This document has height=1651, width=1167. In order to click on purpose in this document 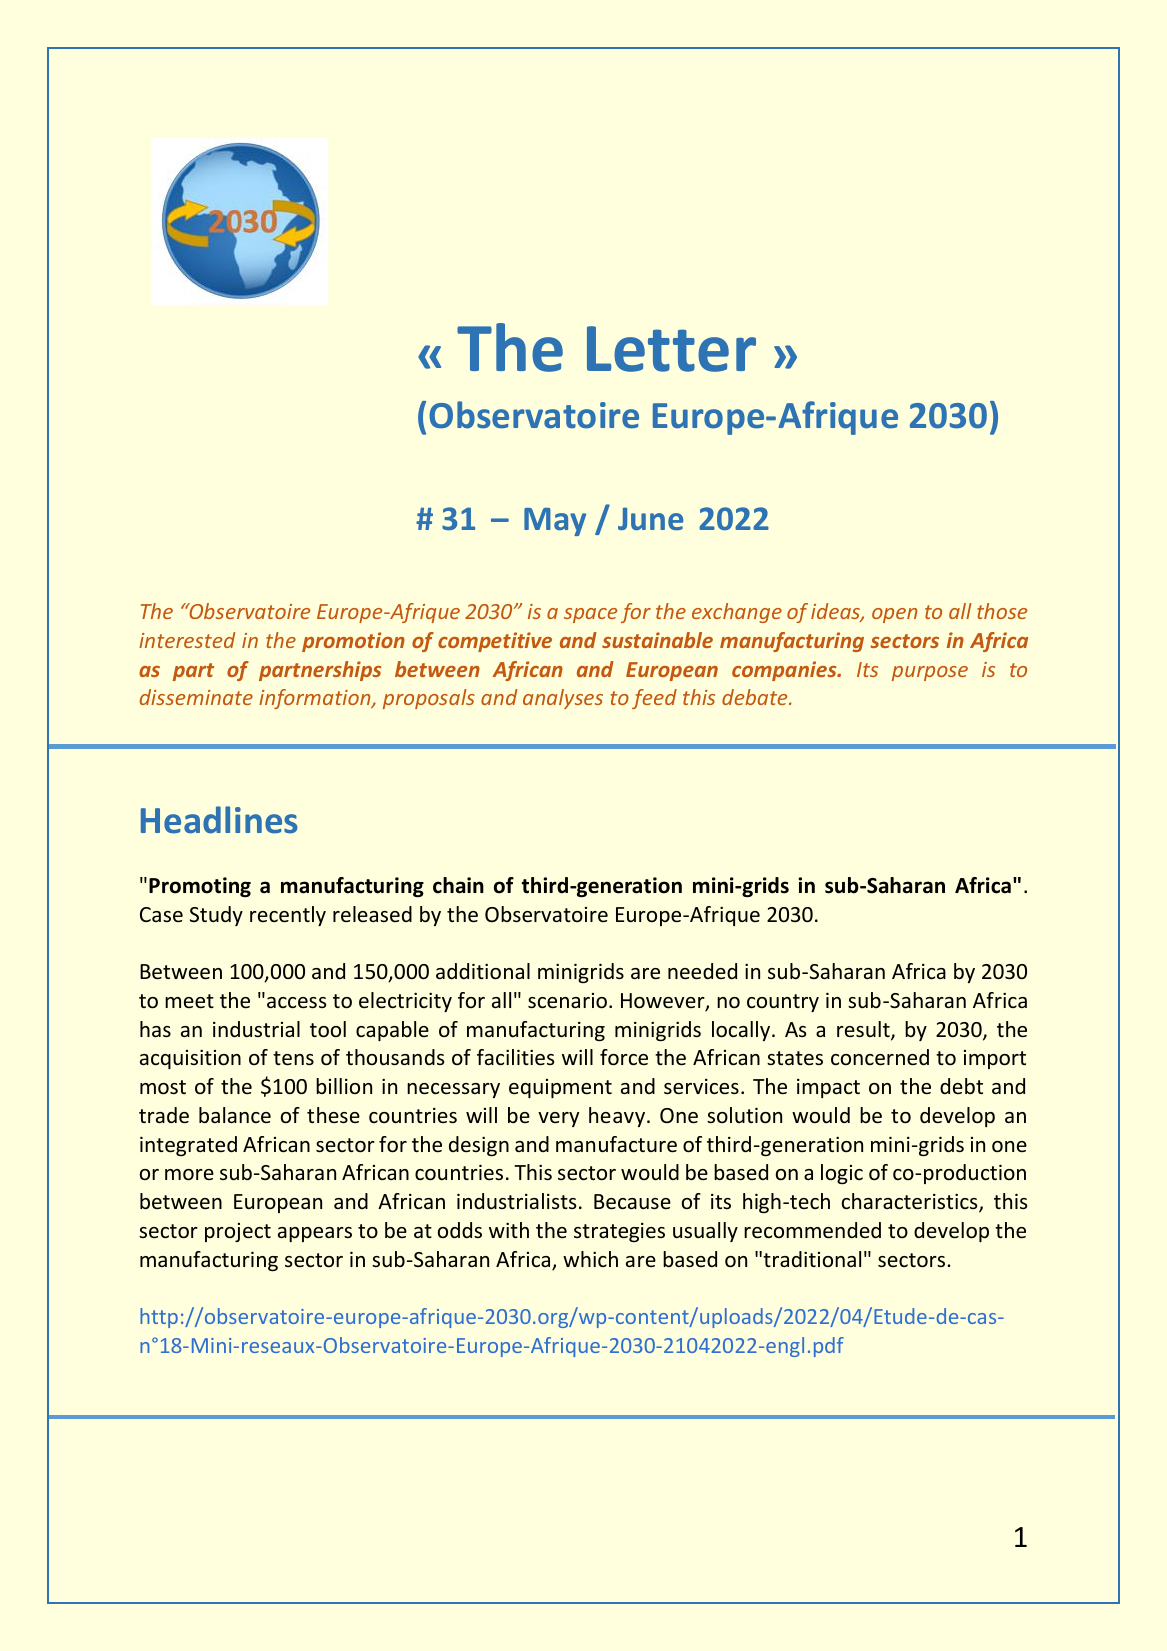, I will do `click(930, 673)`.
